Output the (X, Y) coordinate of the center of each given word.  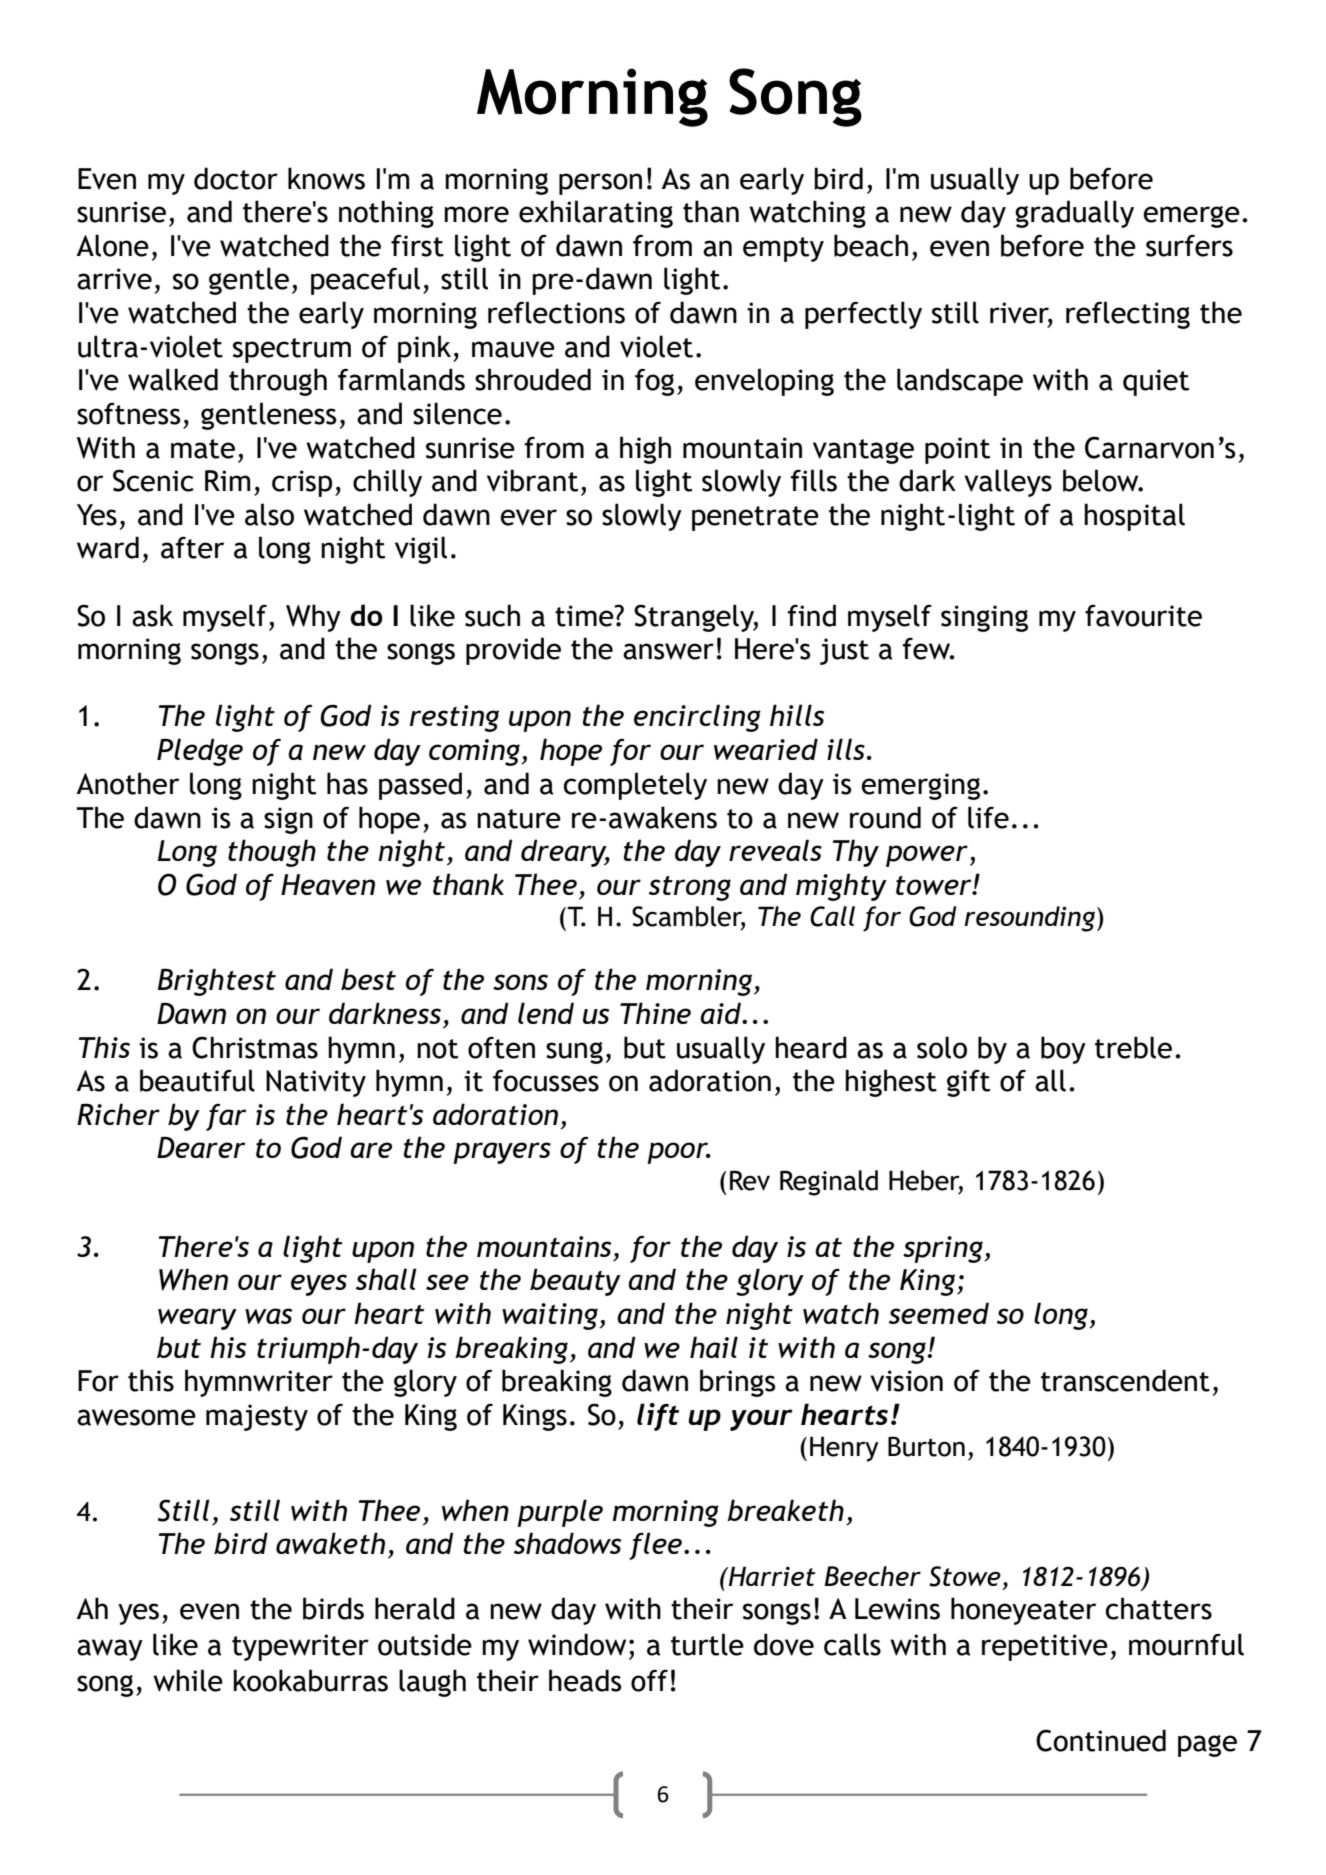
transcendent (1125, 1380)
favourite (1143, 616)
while (188, 1680)
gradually (1074, 214)
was (268, 1316)
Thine (655, 1013)
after (192, 547)
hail (714, 1347)
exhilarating (596, 214)
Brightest (217, 982)
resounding (1031, 919)
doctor (236, 178)
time (585, 616)
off (649, 1680)
